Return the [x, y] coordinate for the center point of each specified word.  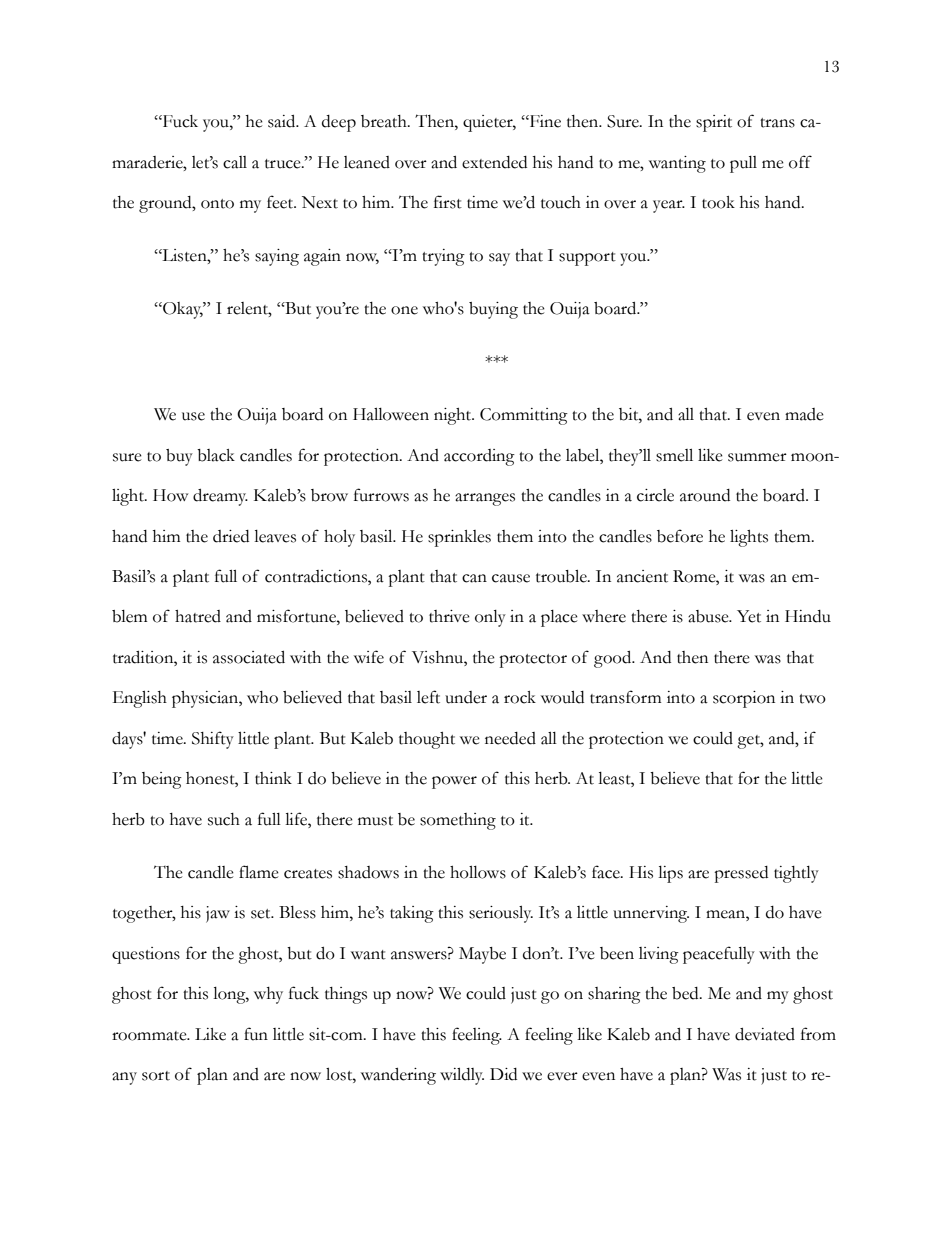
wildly [462, 1076]
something [458, 821]
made [804, 414]
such [224, 819]
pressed [741, 874]
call [235, 162]
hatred [198, 616]
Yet [749, 616]
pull [743, 164]
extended [494, 162]
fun [256, 1034]
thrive [449, 616]
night [454, 416]
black [216, 455]
